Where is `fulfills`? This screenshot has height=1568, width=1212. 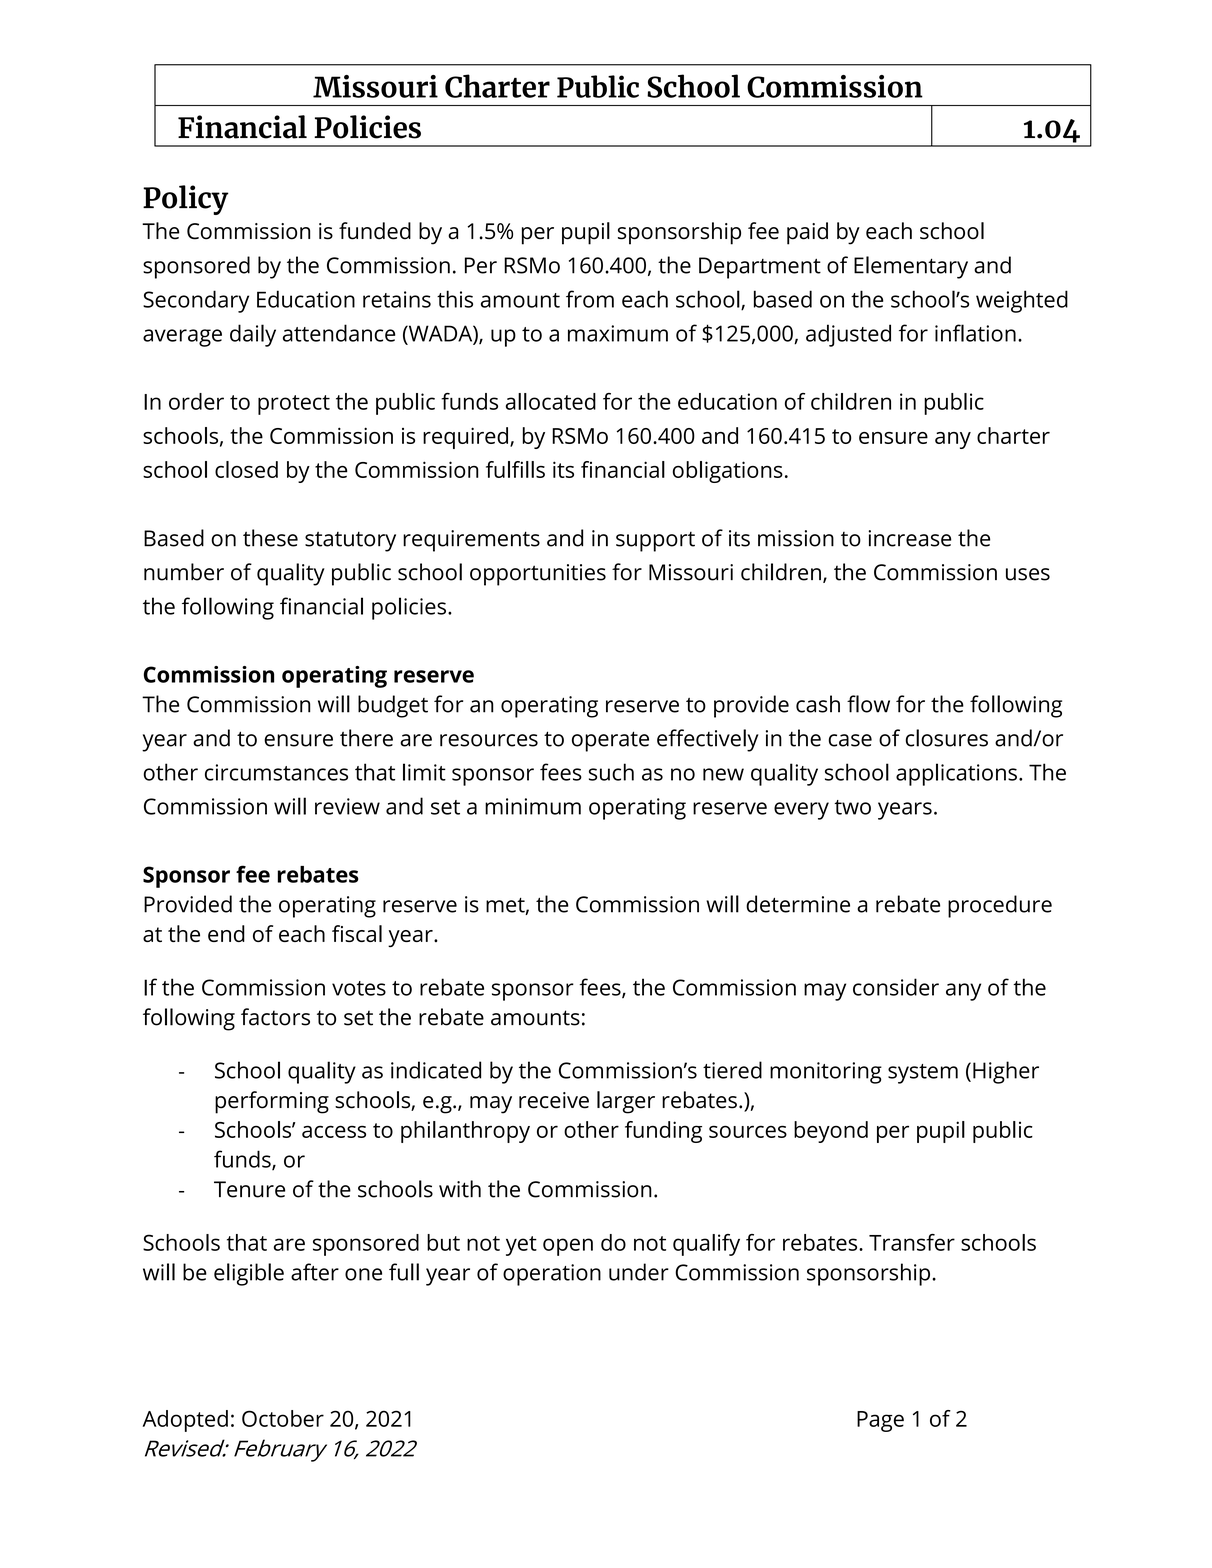 fulfills is located at coordinates (515, 469).
